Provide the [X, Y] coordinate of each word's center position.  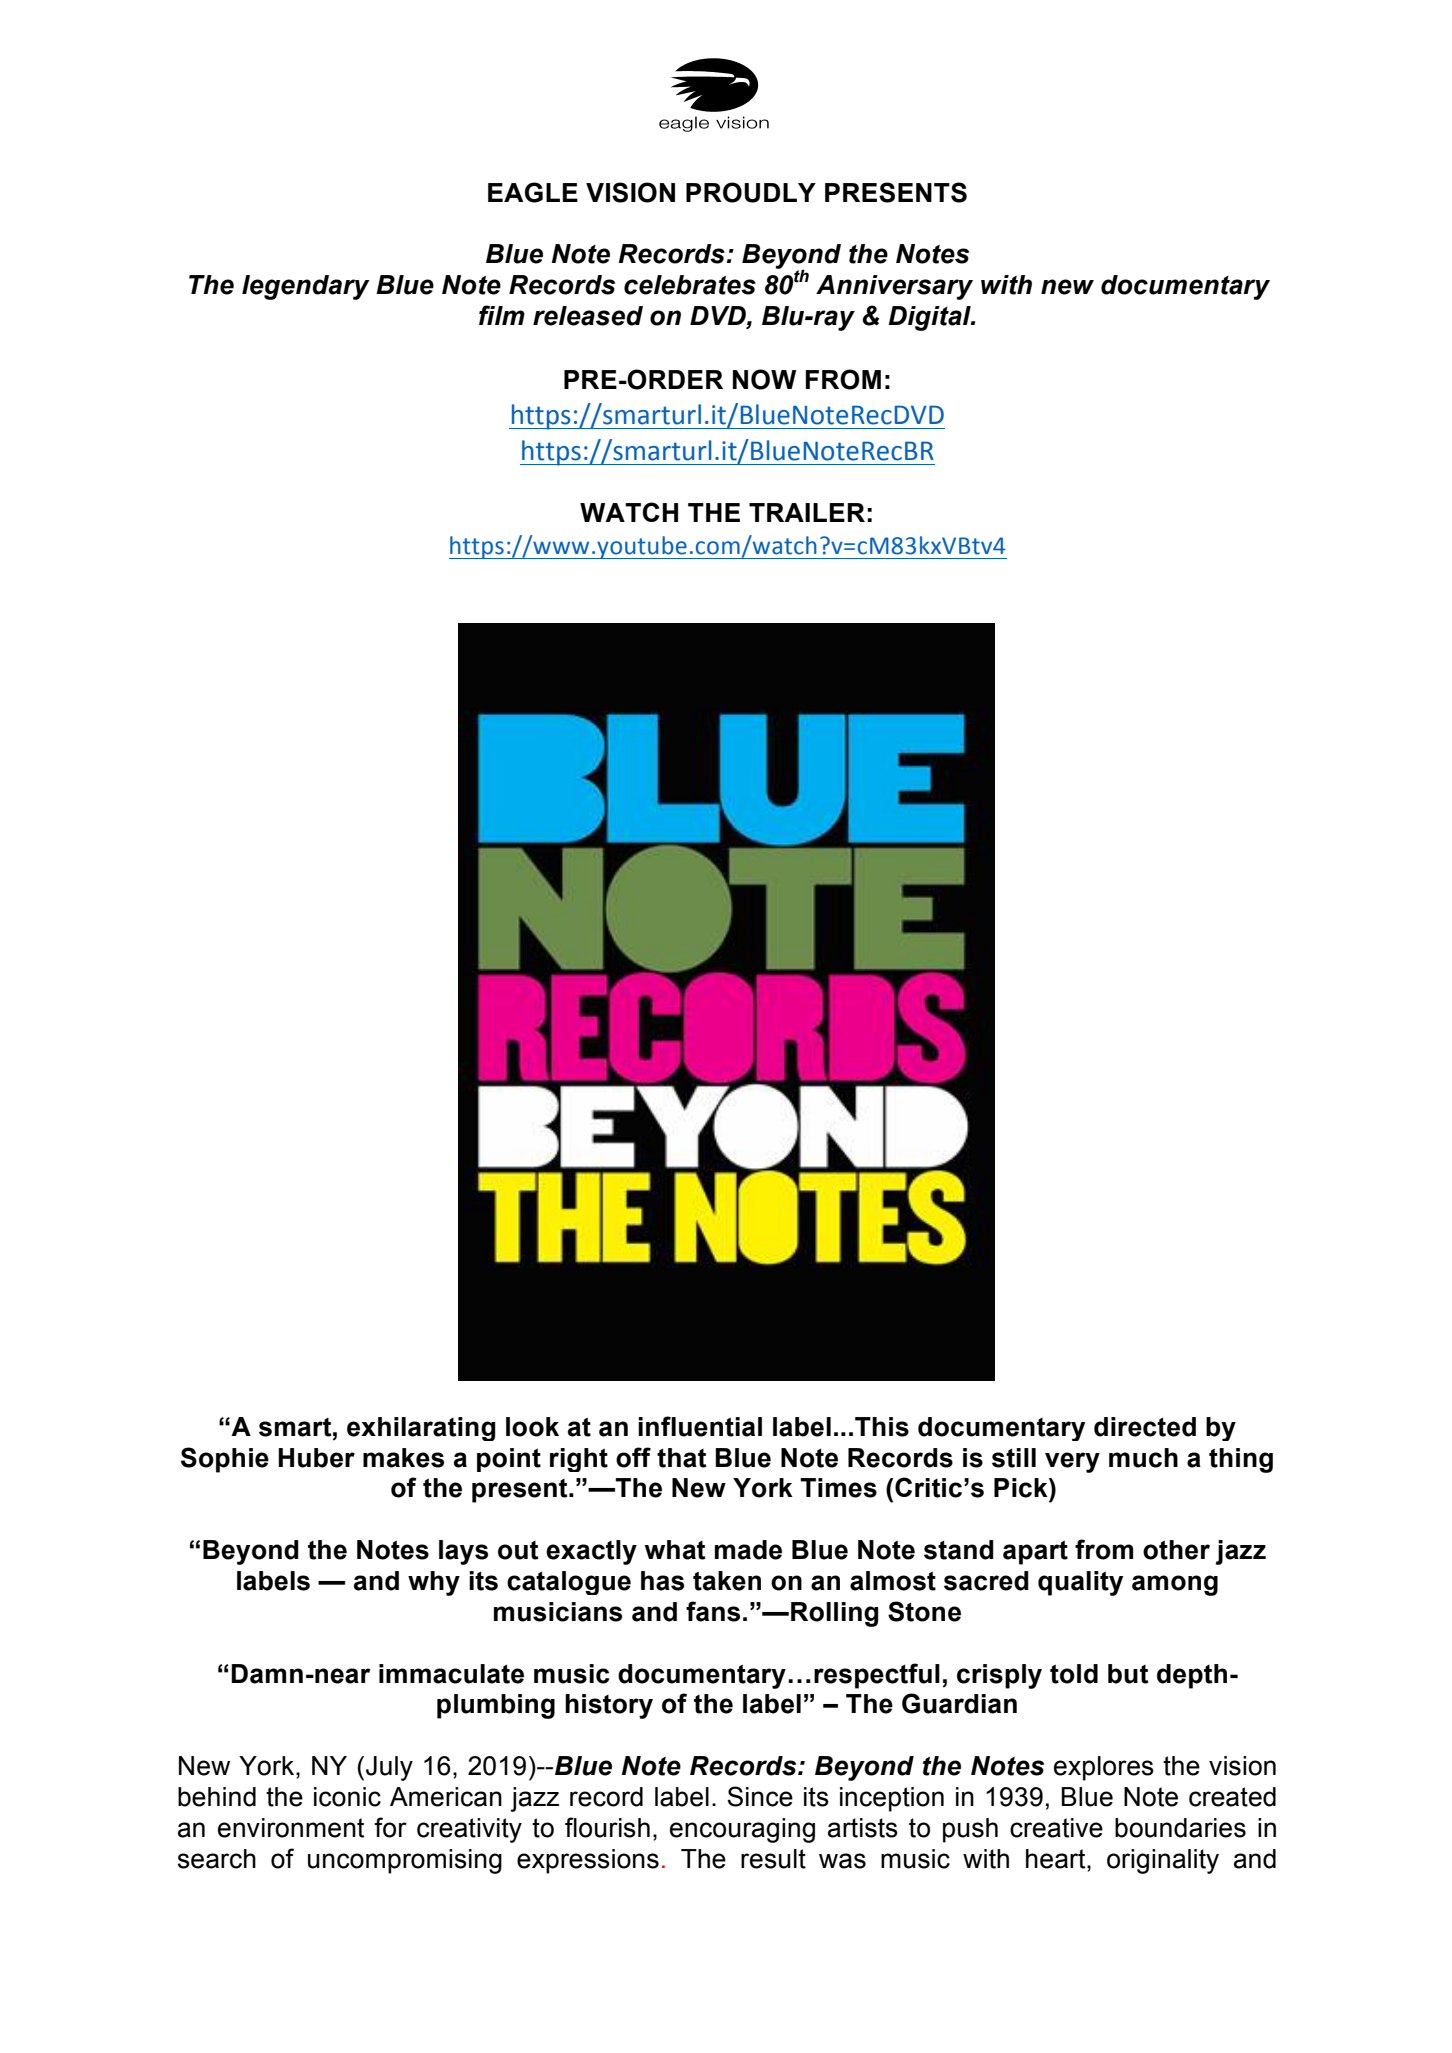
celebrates [690, 285]
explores [1104, 1768]
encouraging [742, 1830]
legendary [306, 287]
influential [700, 1426]
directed [1145, 1427]
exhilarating [421, 1429]
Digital [930, 318]
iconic [347, 1797]
